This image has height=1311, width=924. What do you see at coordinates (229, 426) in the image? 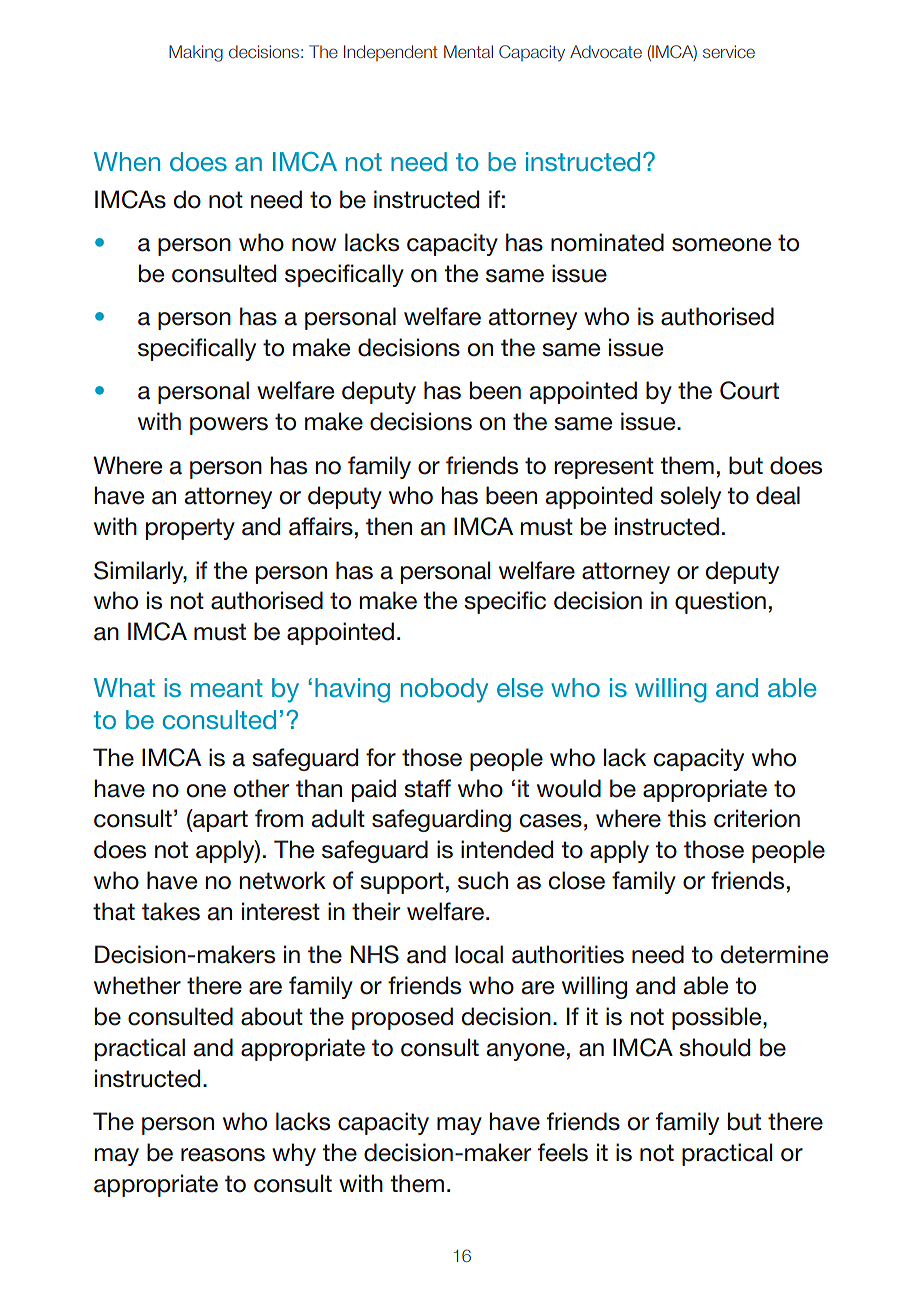
I see `powers` at bounding box center [229, 426].
